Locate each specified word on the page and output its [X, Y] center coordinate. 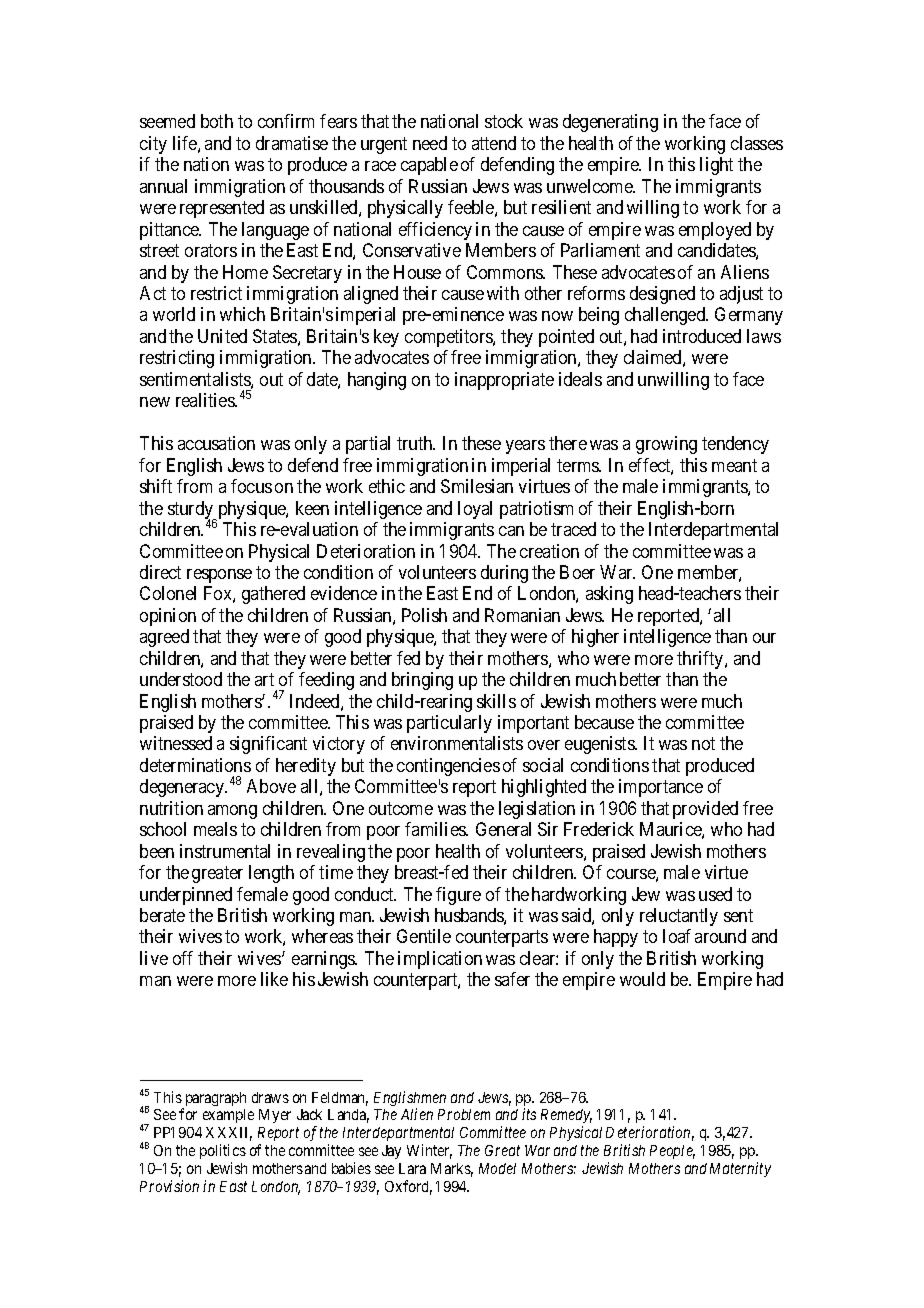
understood [181, 679]
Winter [429, 1151]
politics [223, 1153]
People [672, 1152]
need [430, 143]
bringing [422, 681]
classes [757, 143]
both [217, 121]
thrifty [701, 660]
